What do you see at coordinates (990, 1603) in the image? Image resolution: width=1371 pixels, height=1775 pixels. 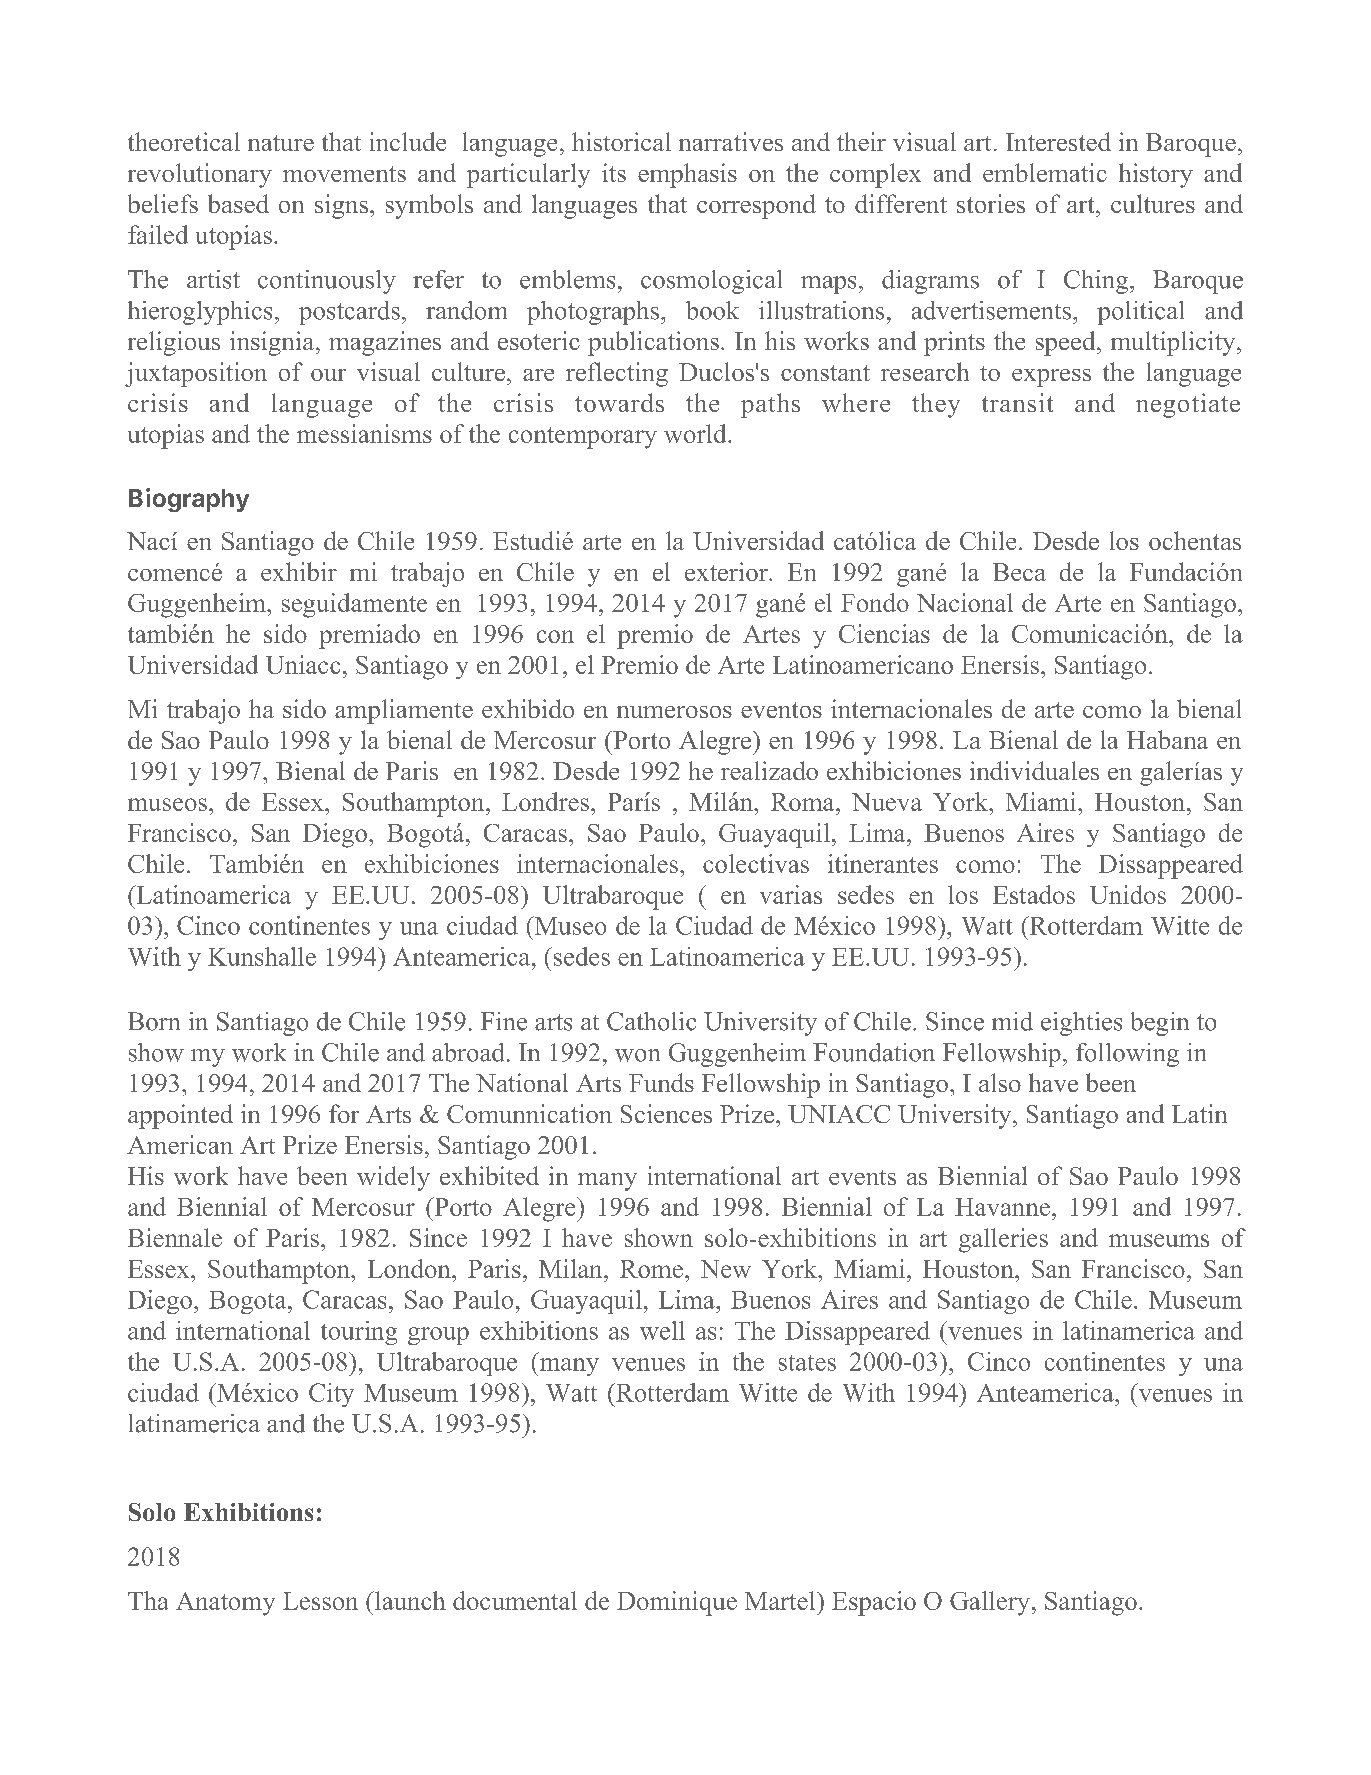 I see `Gallery` at bounding box center [990, 1603].
